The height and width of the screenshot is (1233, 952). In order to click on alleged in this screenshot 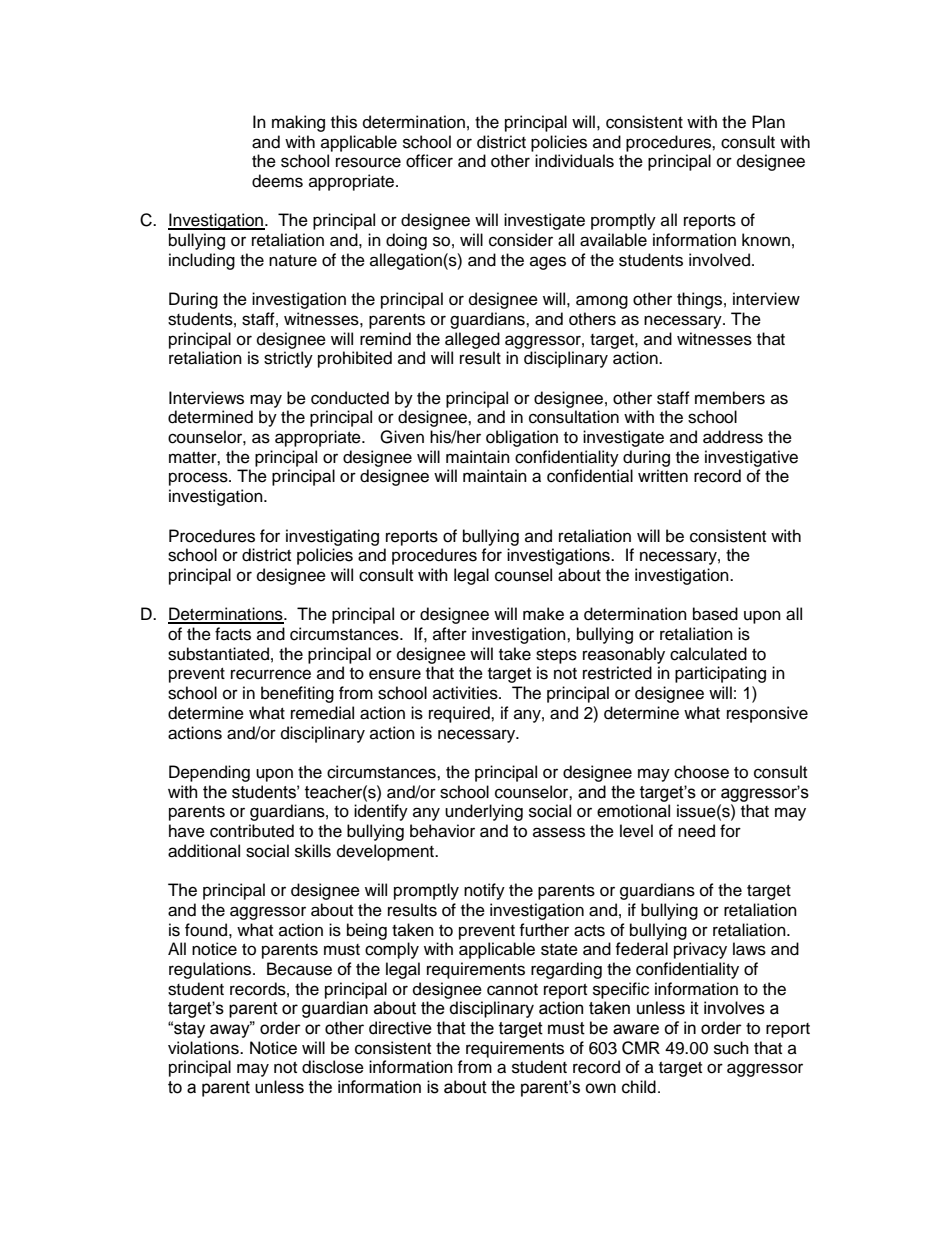, I will do `click(472, 340)`.
